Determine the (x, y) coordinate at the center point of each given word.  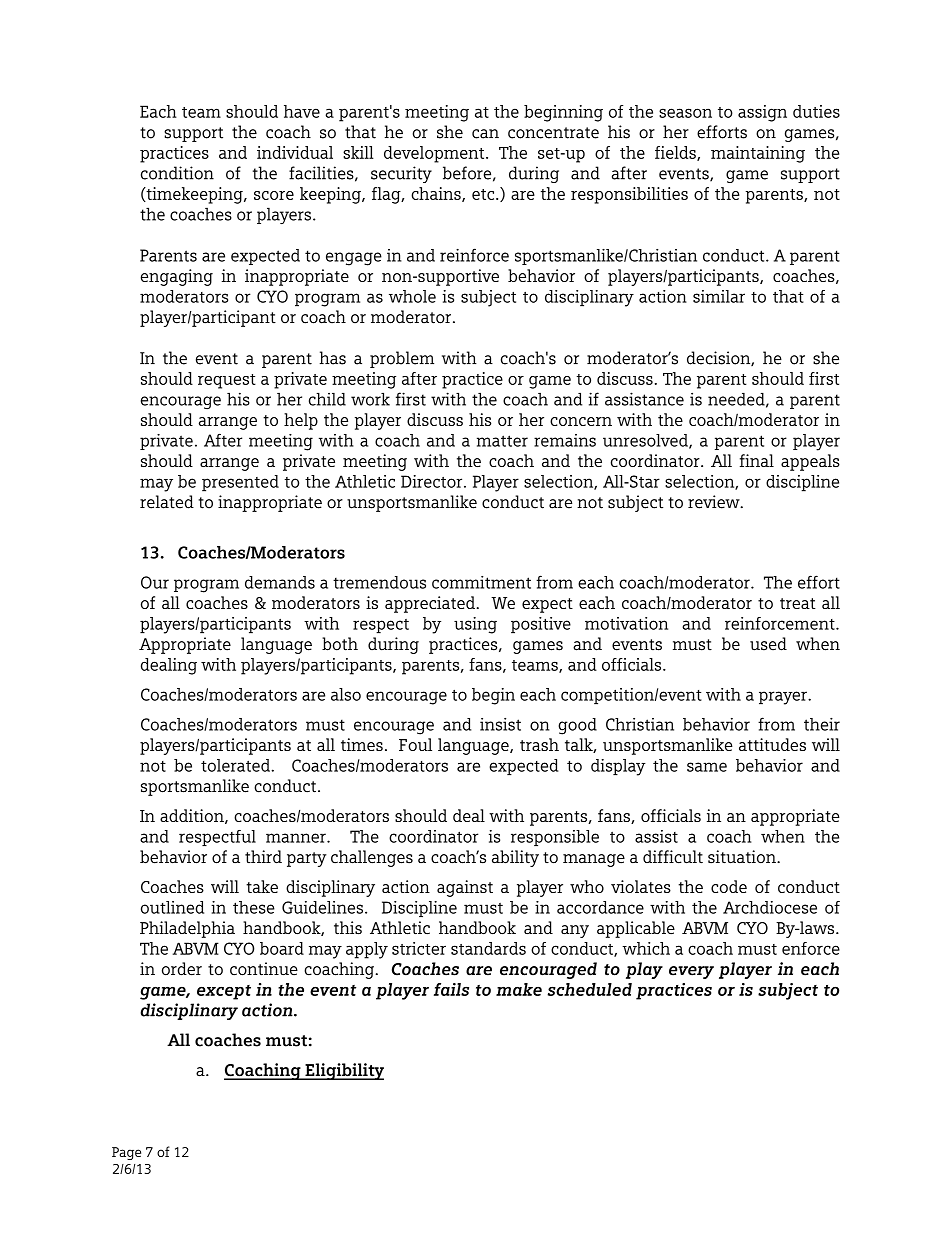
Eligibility (343, 1071)
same (707, 767)
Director (433, 481)
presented (240, 483)
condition (177, 173)
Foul (415, 744)
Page (126, 1153)
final (757, 460)
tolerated (236, 765)
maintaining (758, 154)
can (485, 134)
